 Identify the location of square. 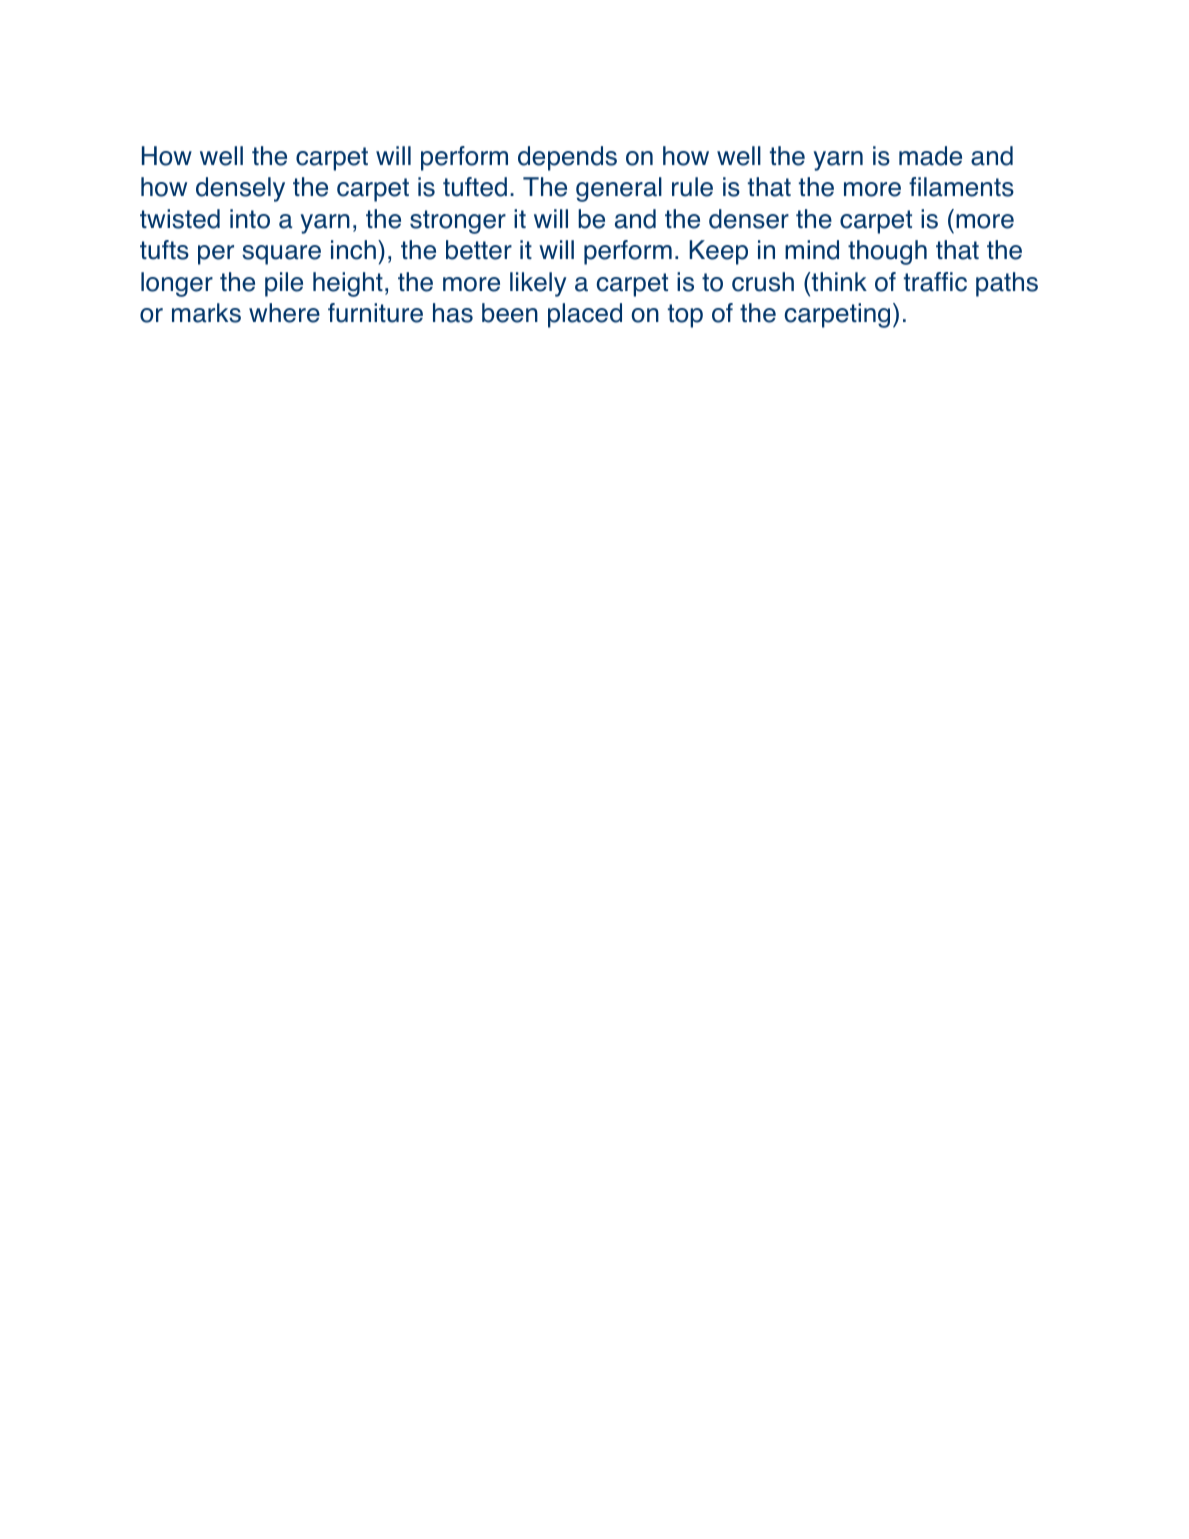
(281, 255).
